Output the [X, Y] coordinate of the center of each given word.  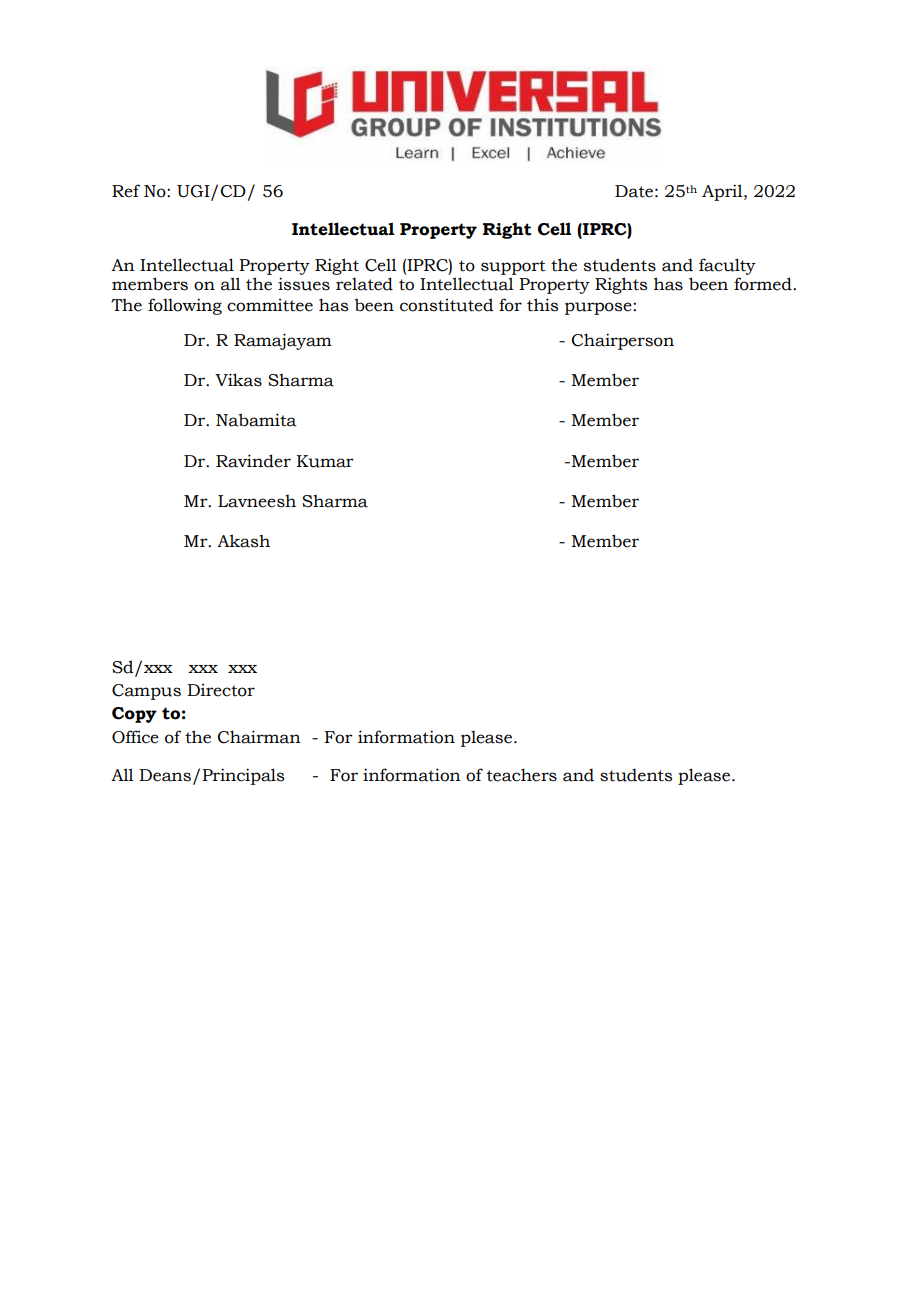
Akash [243, 541]
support [513, 267]
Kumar [325, 461]
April [723, 192]
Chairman [259, 737]
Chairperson [623, 341]
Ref [126, 191]
